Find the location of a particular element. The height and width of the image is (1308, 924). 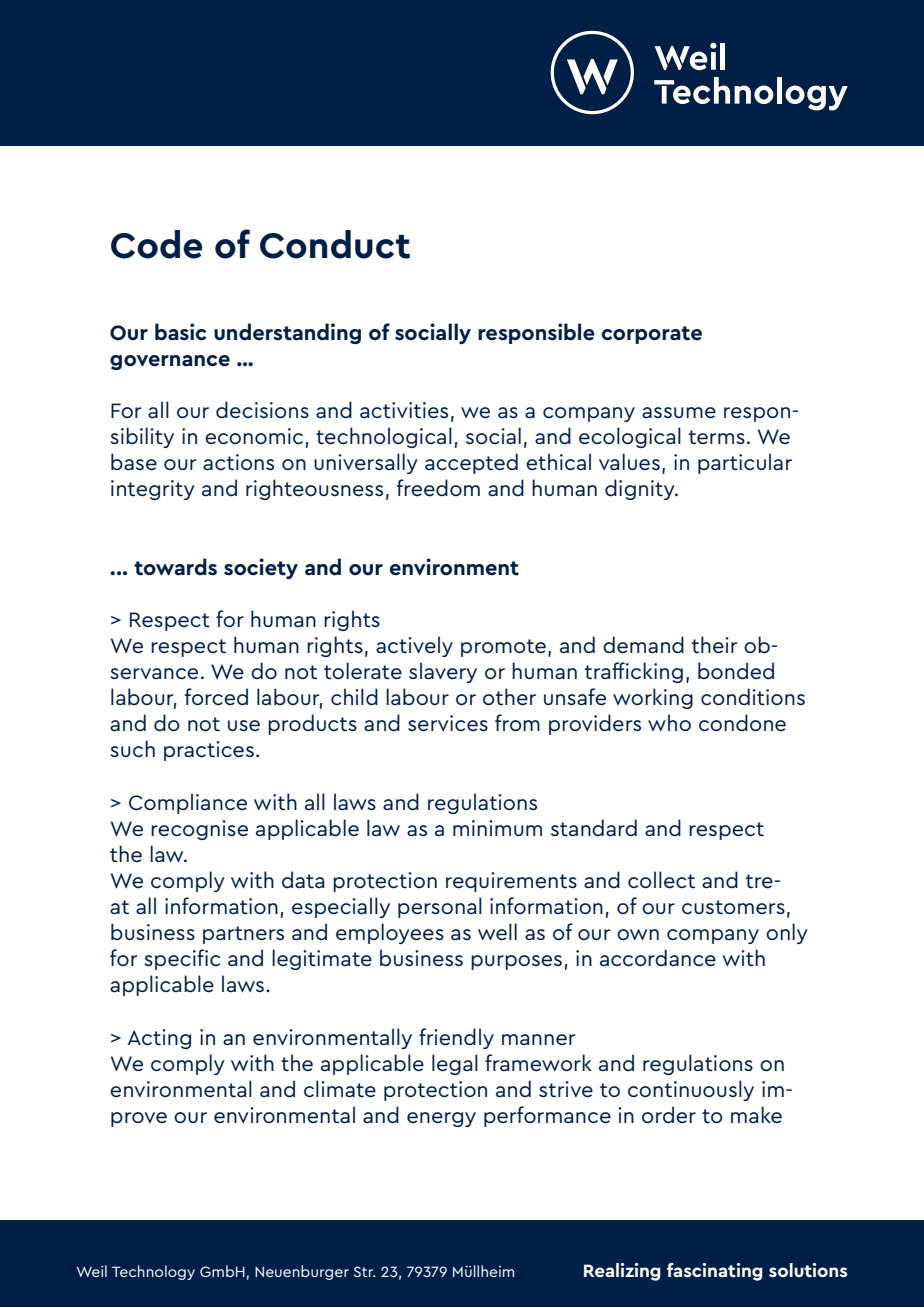

slavery is located at coordinates (443, 672).
